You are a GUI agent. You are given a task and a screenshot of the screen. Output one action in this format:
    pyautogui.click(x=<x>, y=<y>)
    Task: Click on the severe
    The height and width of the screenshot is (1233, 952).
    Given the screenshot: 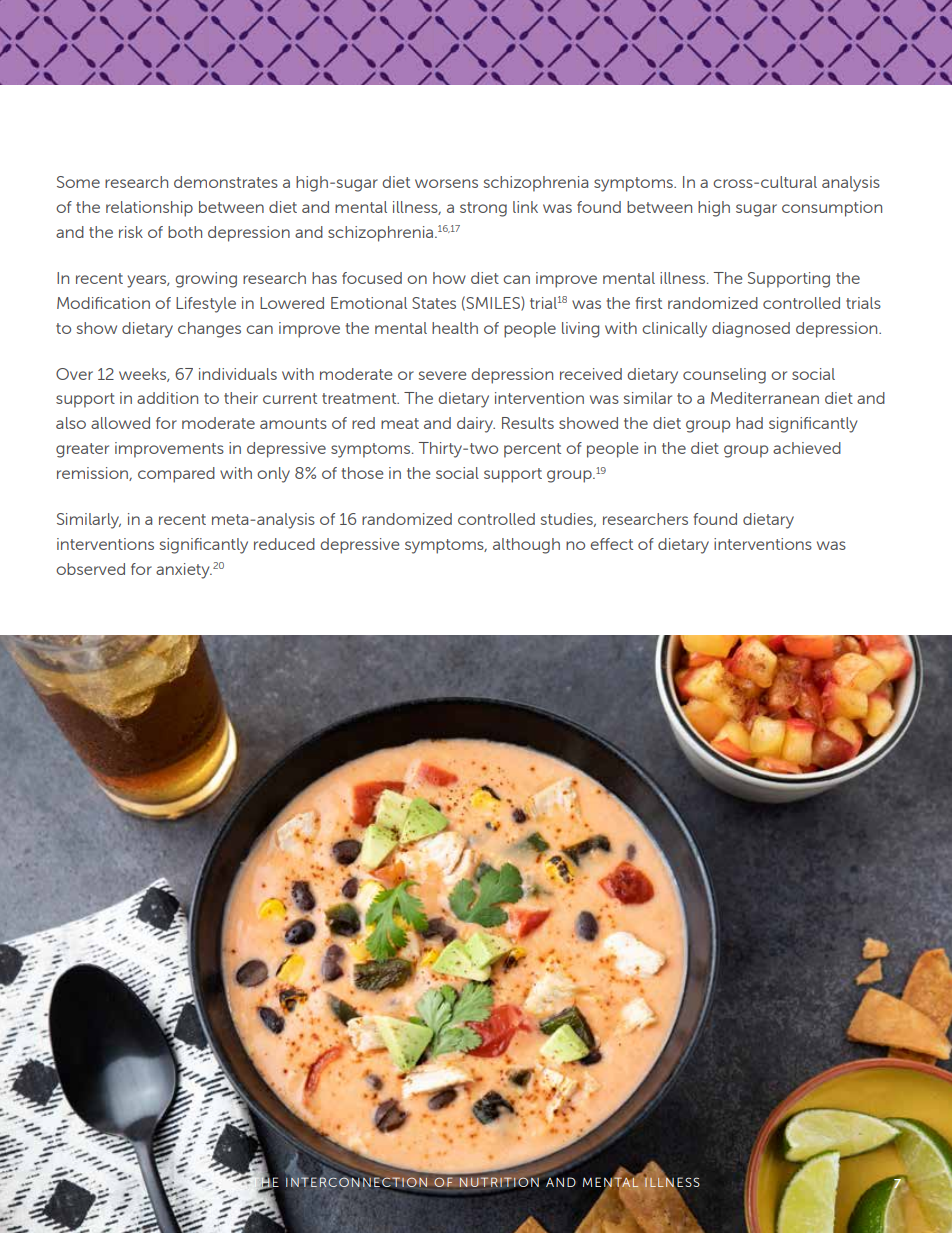 What is the action you would take?
    pyautogui.click(x=442, y=375)
